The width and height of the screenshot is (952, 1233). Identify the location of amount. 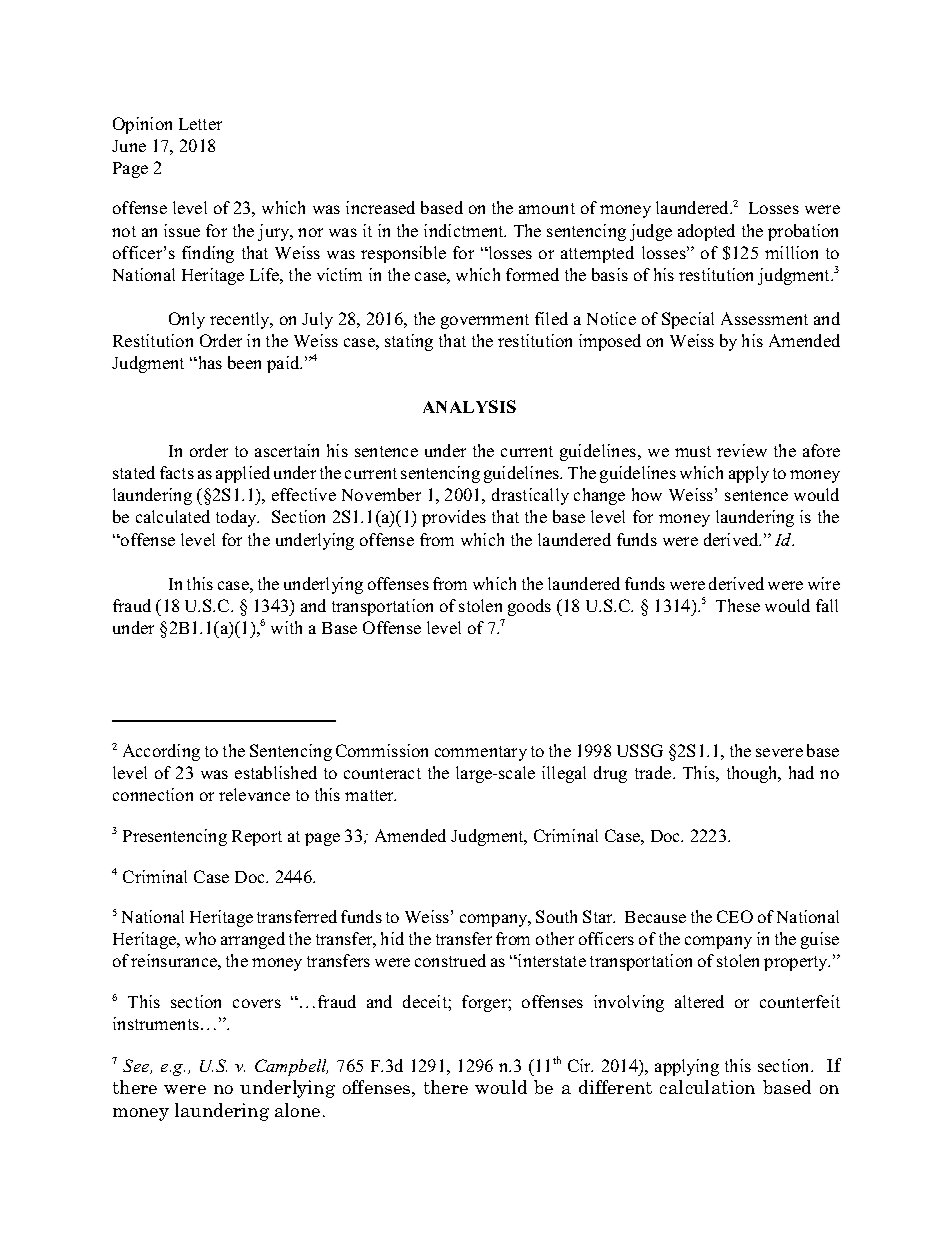
(547, 208).
